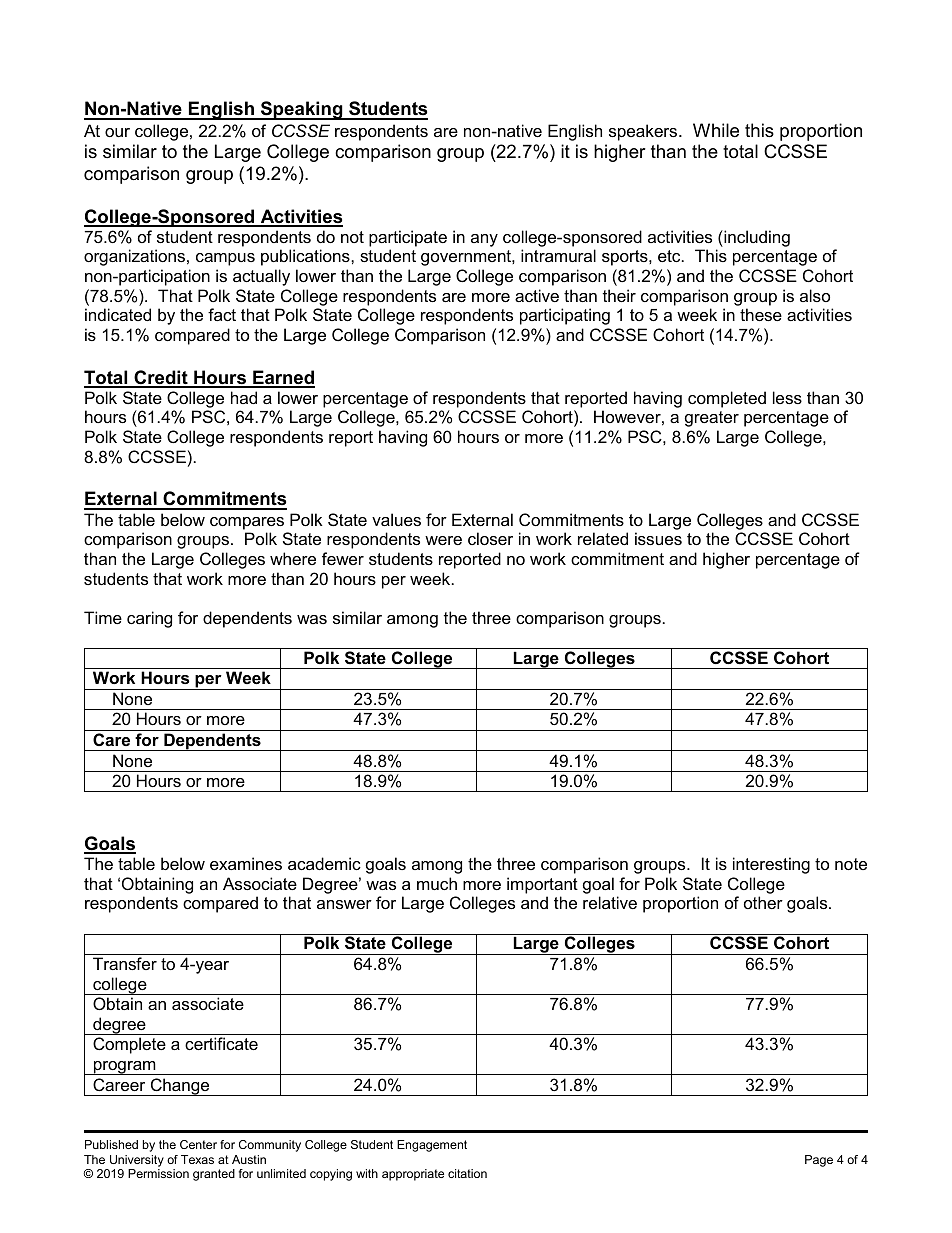  I want to click on examines, so click(246, 863).
